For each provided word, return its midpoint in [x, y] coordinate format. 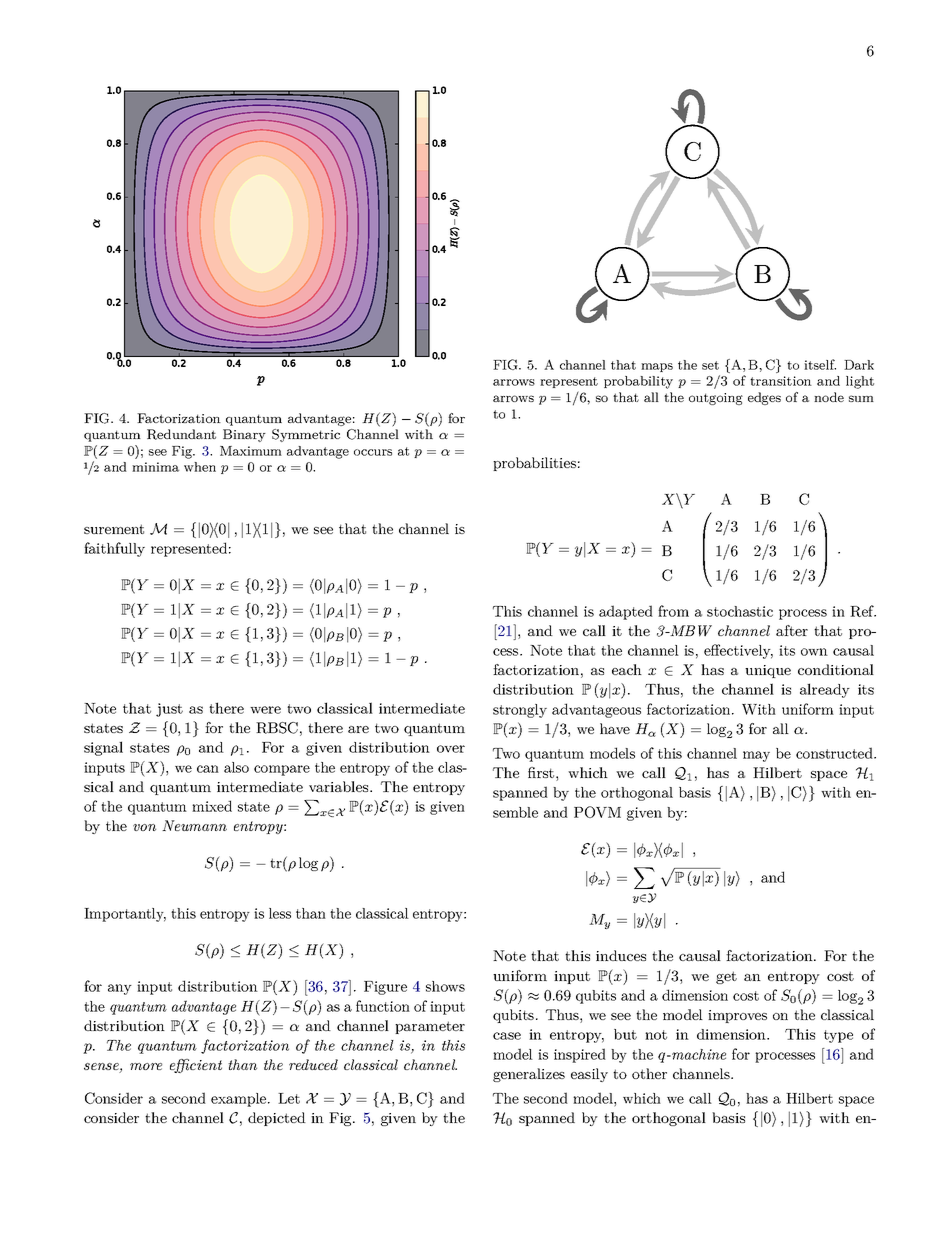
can [208, 769]
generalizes [529, 1075]
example [240, 1100]
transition [781, 381]
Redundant [181, 434]
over [451, 749]
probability [638, 382]
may [756, 756]
